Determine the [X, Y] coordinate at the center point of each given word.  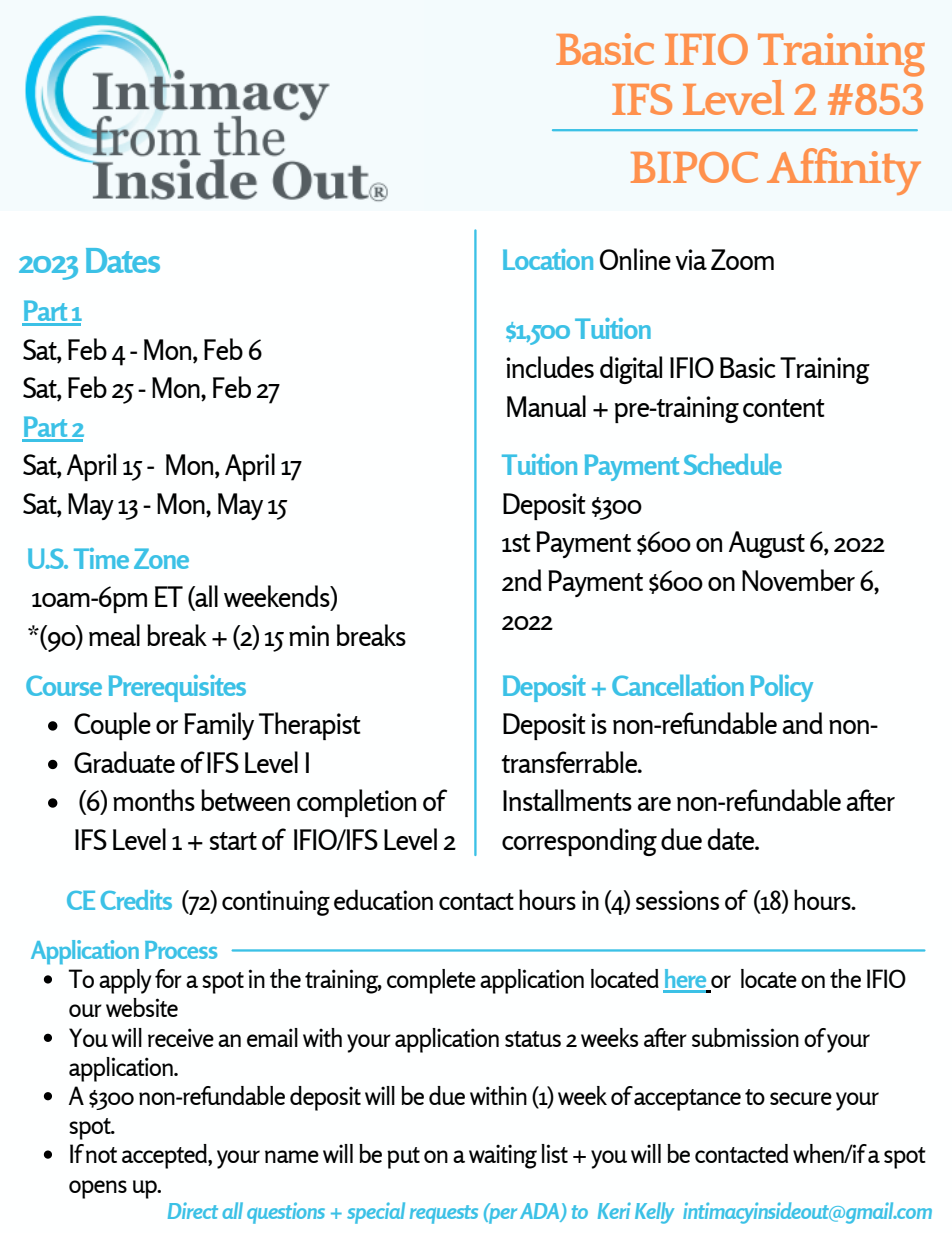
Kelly [654, 1213]
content [784, 408]
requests [444, 1214]
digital [631, 370]
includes [550, 367]
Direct [193, 1210]
